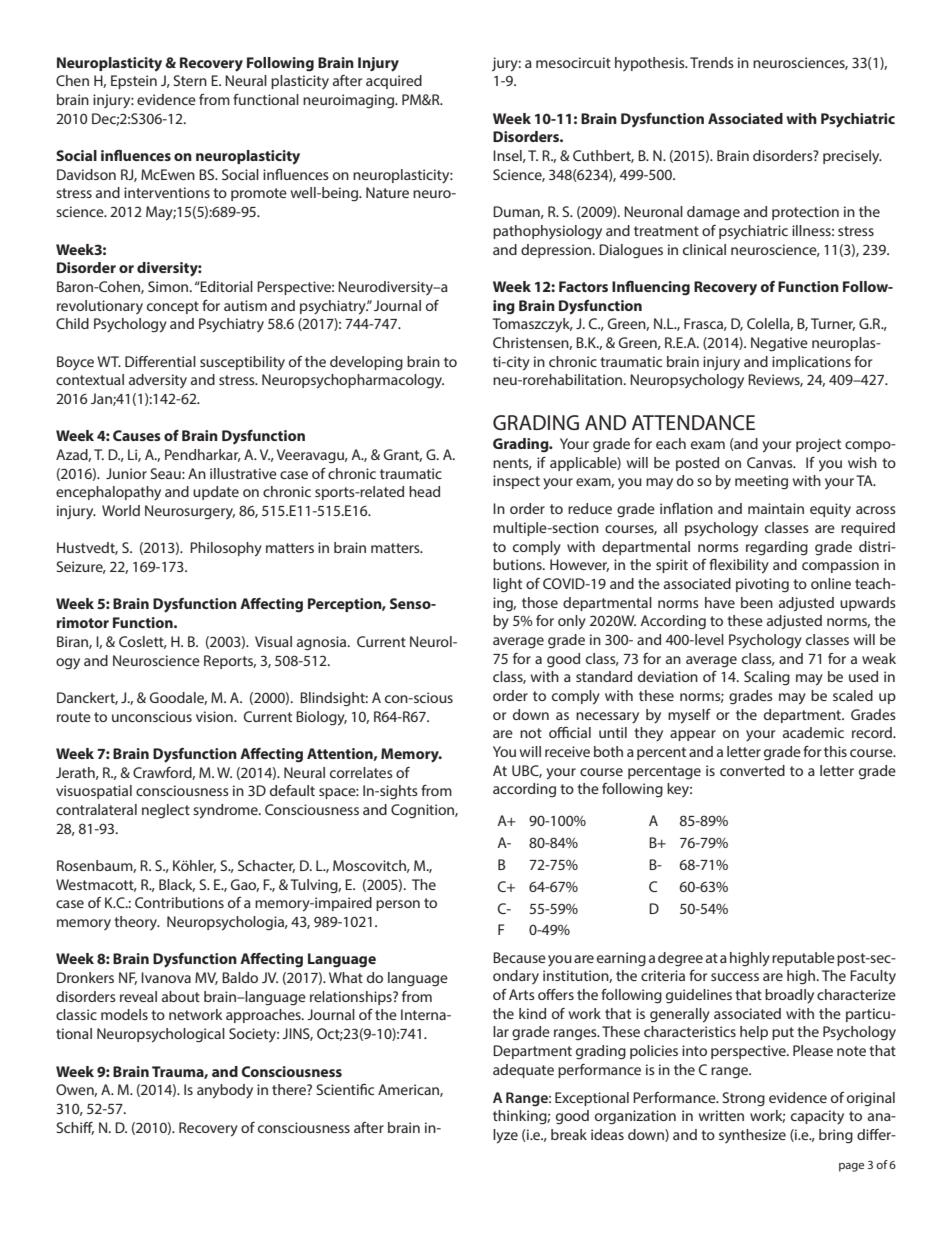 This document has width=952, height=1233. What do you see at coordinates (190, 80) in the document?
I see `Stern` at bounding box center [190, 80].
